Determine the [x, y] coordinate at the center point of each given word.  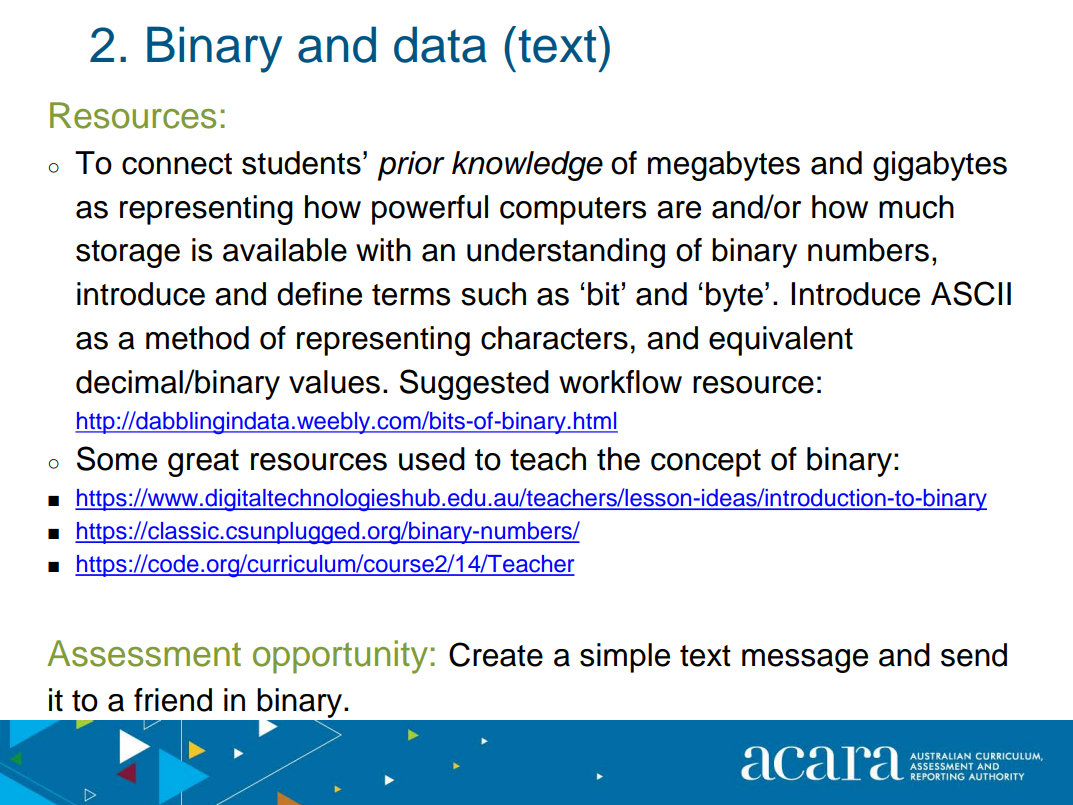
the [618, 459]
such [493, 294]
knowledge [527, 166]
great [203, 463]
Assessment [144, 653]
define [319, 294]
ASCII [971, 293]
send [974, 655]
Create [496, 654]
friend [173, 700]
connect [177, 164]
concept [706, 463]
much [916, 207]
